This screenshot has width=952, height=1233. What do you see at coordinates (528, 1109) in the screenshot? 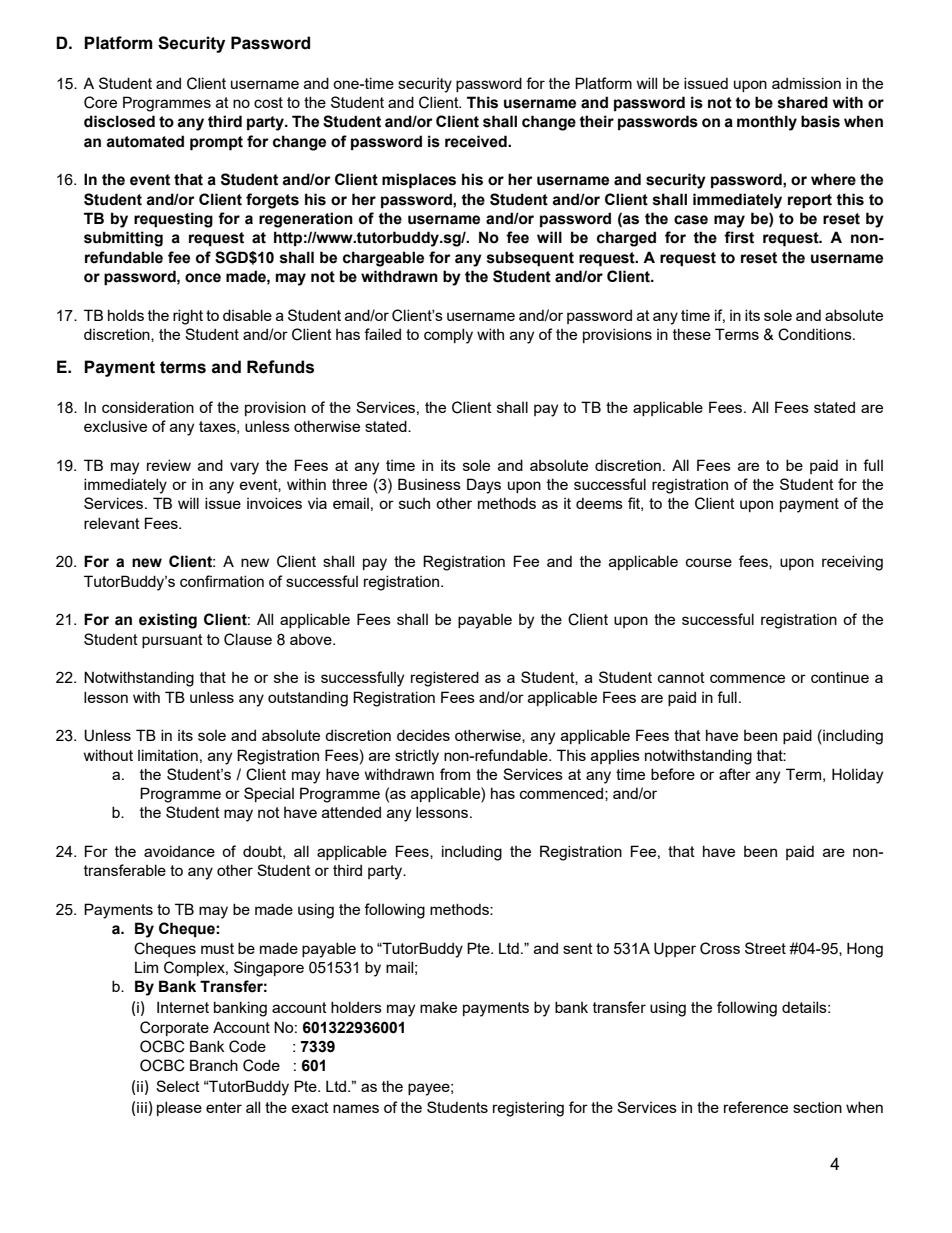
I see `registering` at bounding box center [528, 1109].
